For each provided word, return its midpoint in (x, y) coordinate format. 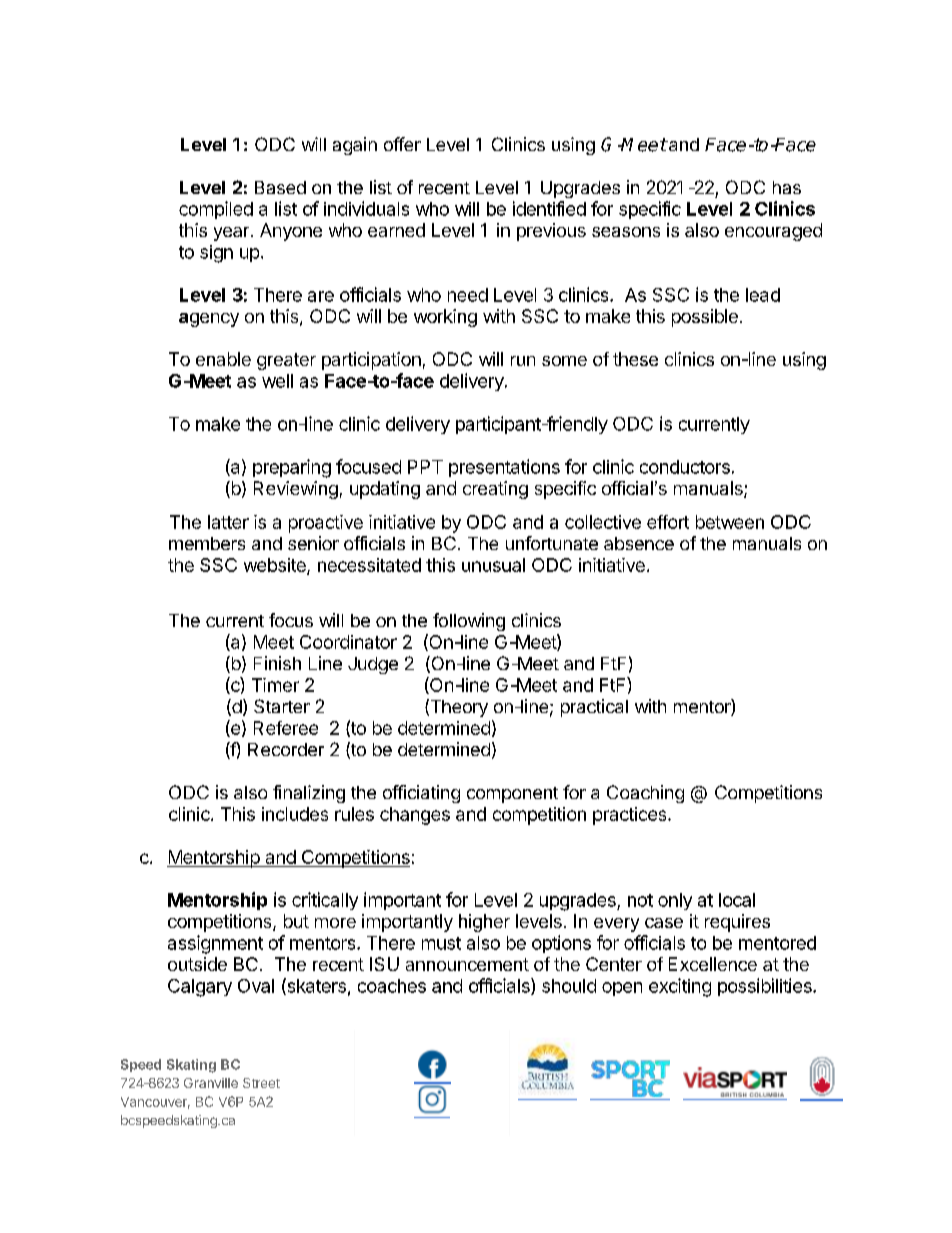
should (569, 986)
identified (549, 208)
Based (280, 187)
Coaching (645, 794)
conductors (685, 467)
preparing (292, 468)
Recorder (286, 749)
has (787, 187)
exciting (680, 987)
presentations (504, 468)
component (512, 795)
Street (261, 1083)
